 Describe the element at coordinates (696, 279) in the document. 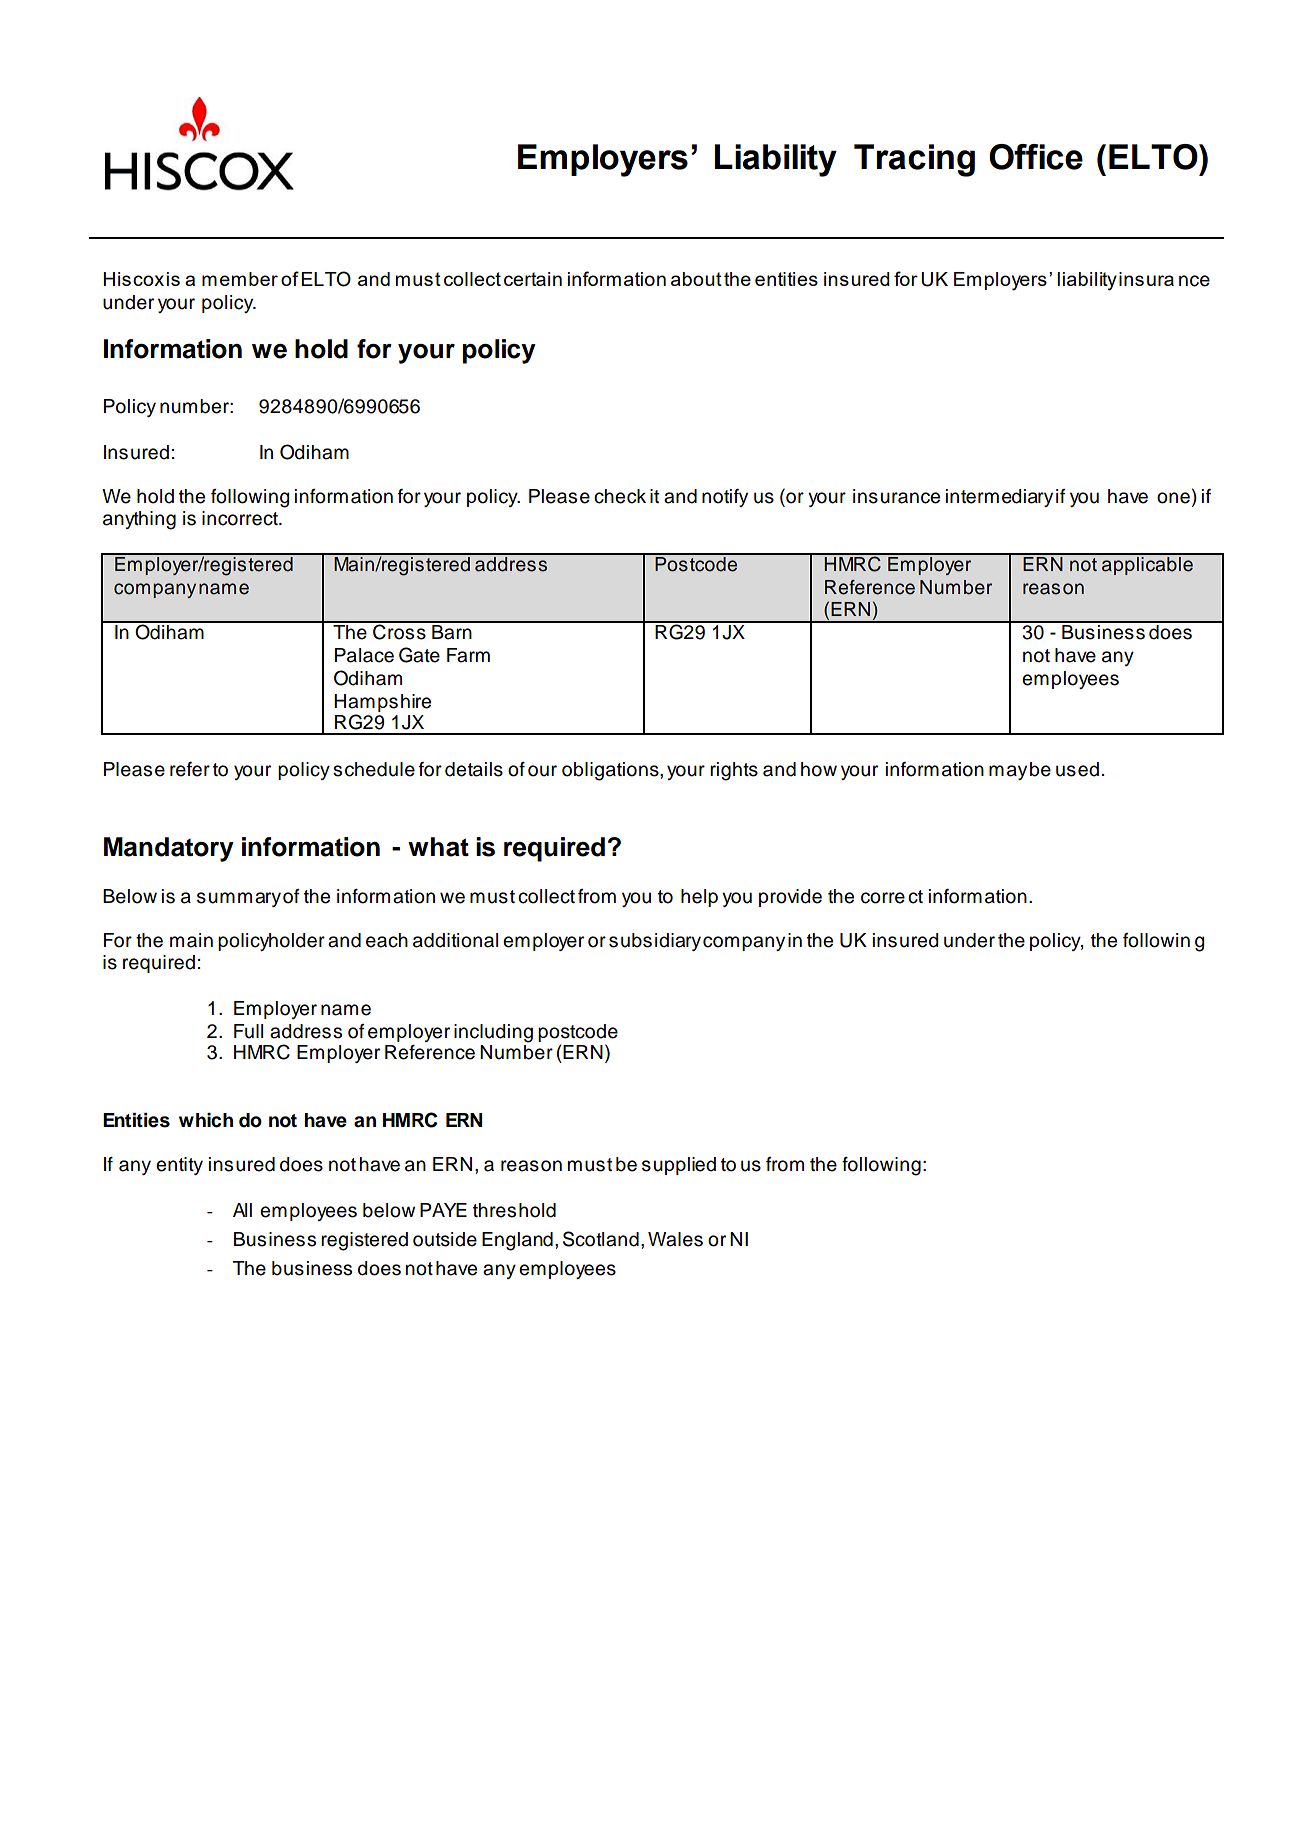

I see `about` at that location.
